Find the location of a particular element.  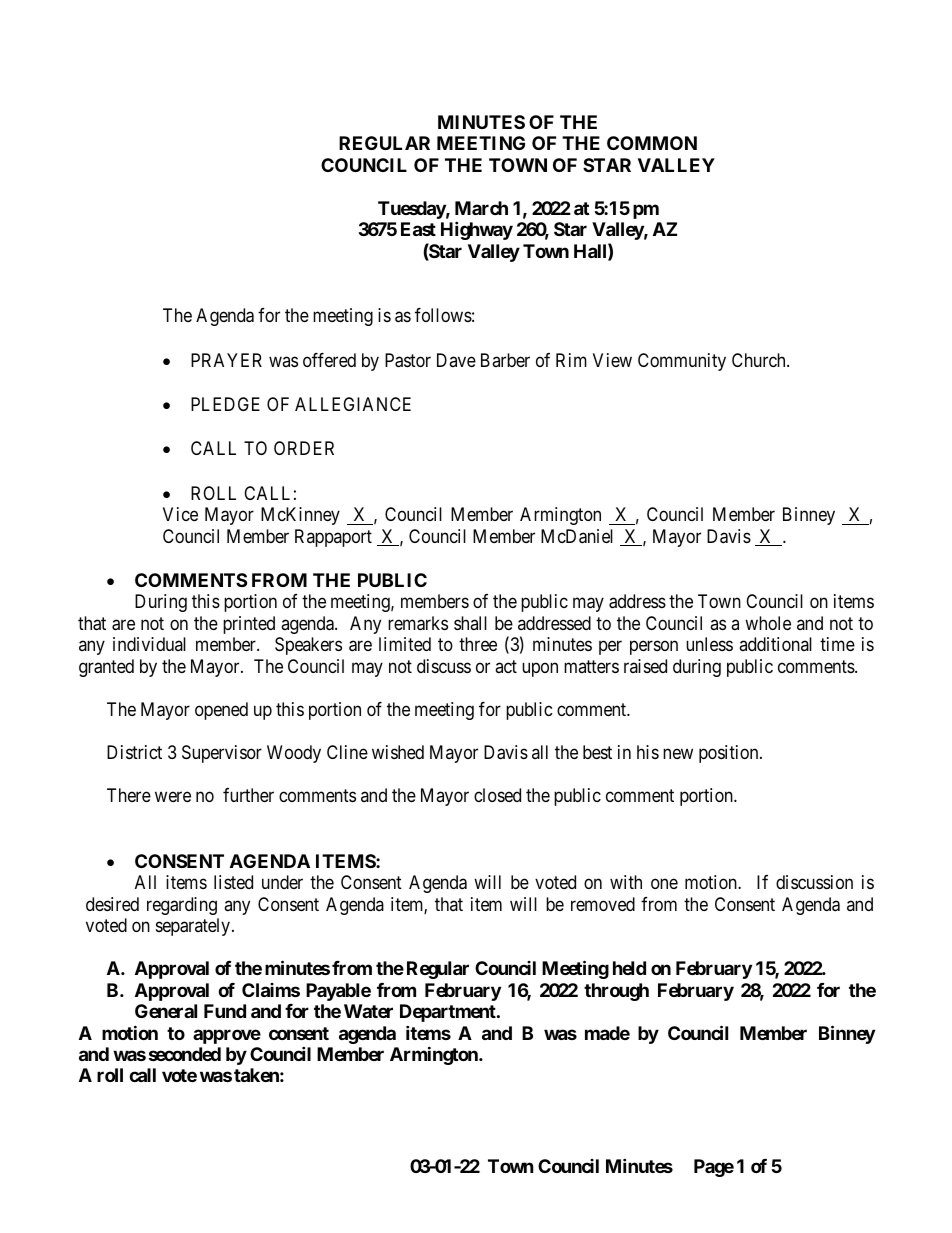

Church is located at coordinates (760, 360).
